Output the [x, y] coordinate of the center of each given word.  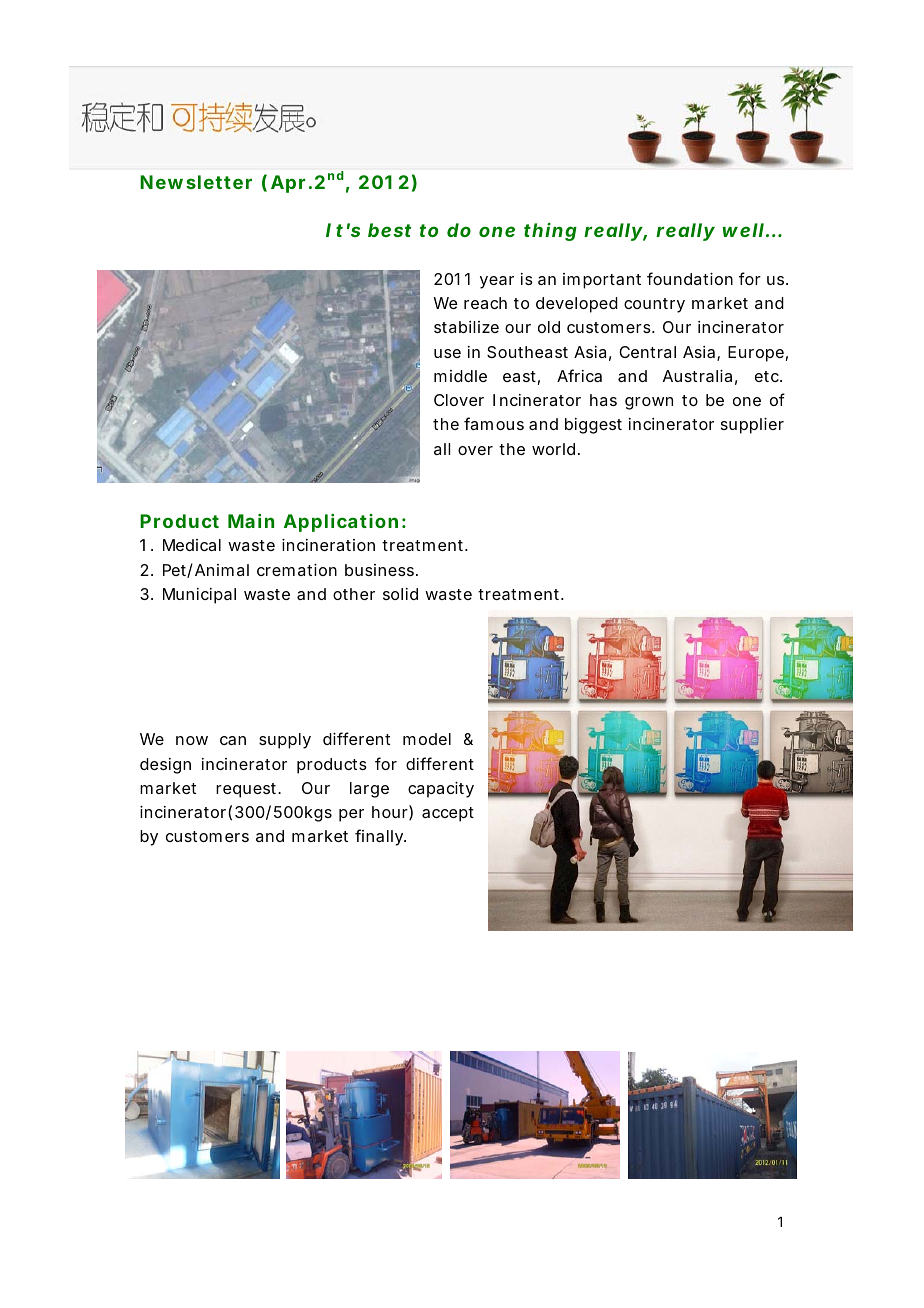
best [389, 230]
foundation [690, 278]
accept [448, 814]
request [247, 790]
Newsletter [196, 182]
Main [251, 521]
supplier [752, 426]
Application [341, 523]
